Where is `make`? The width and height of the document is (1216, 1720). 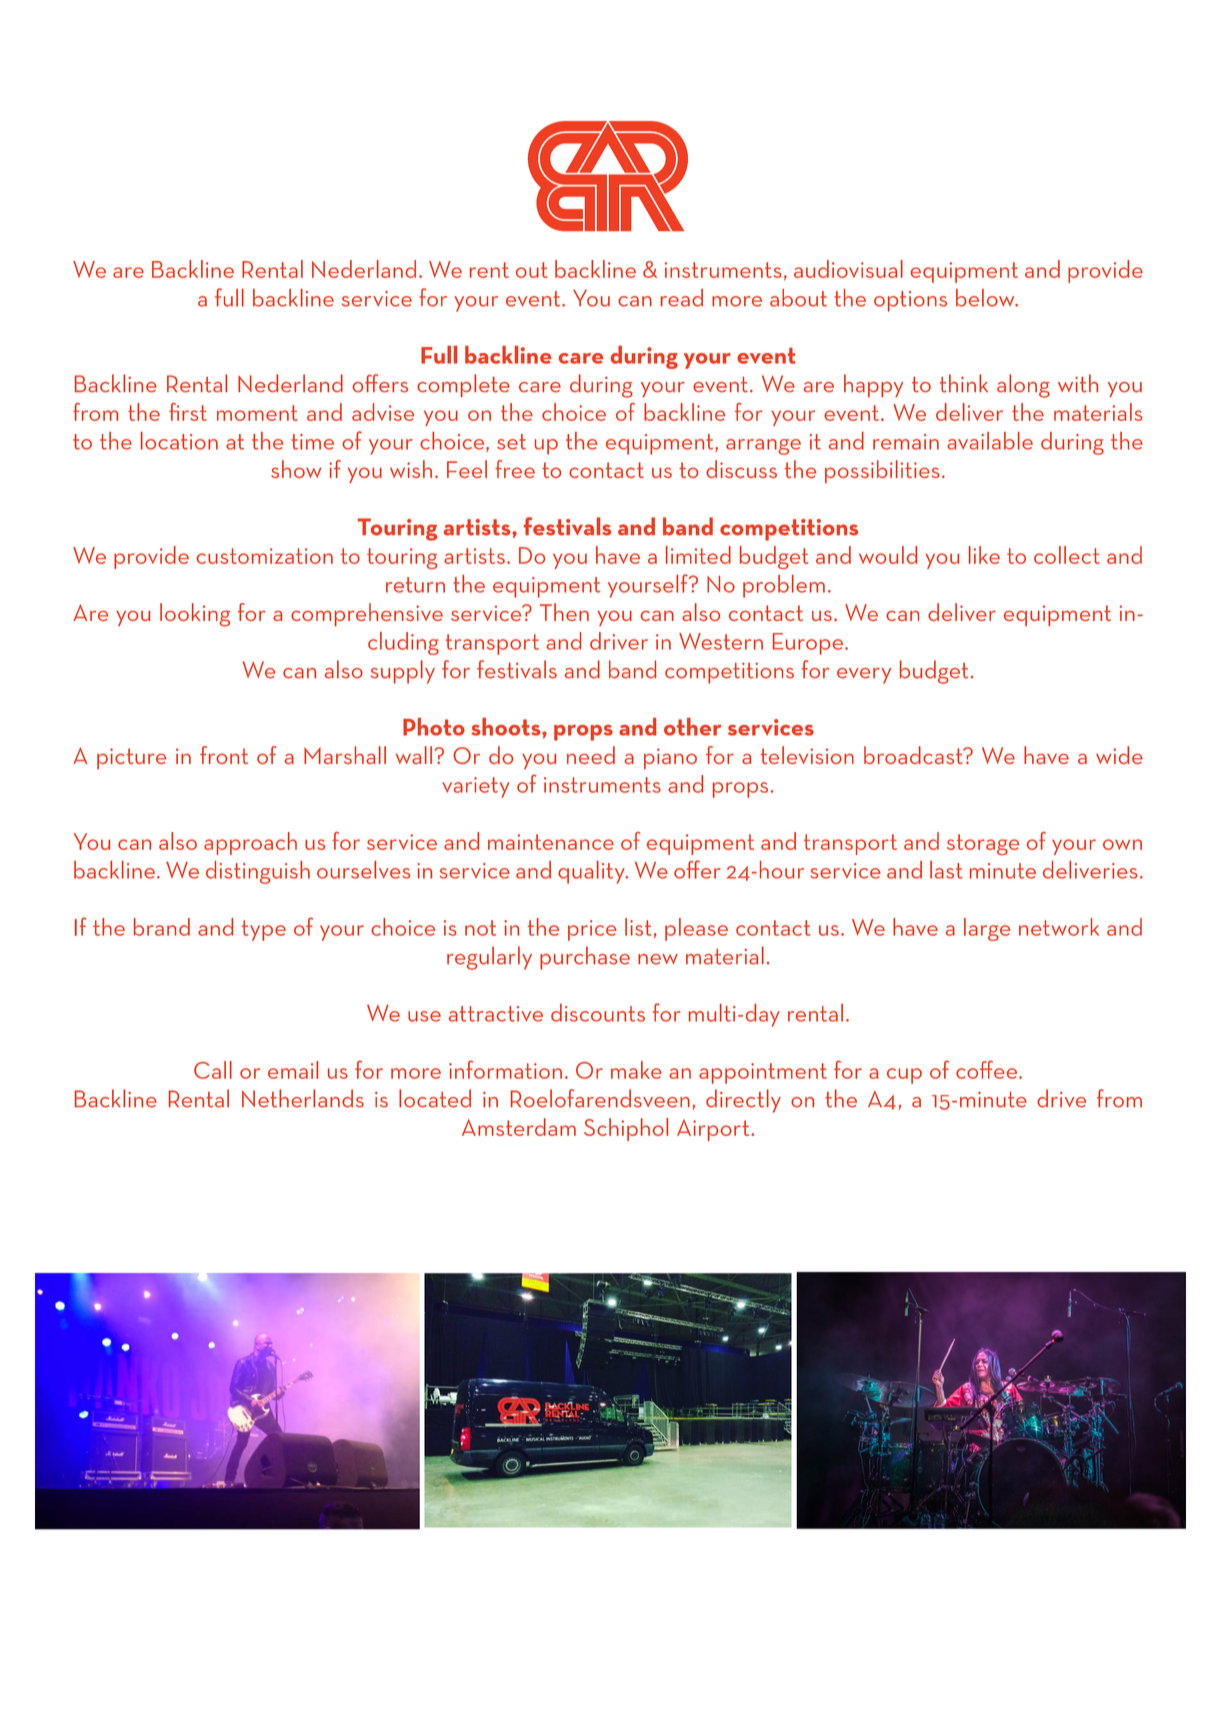
make is located at coordinates (636, 1070).
